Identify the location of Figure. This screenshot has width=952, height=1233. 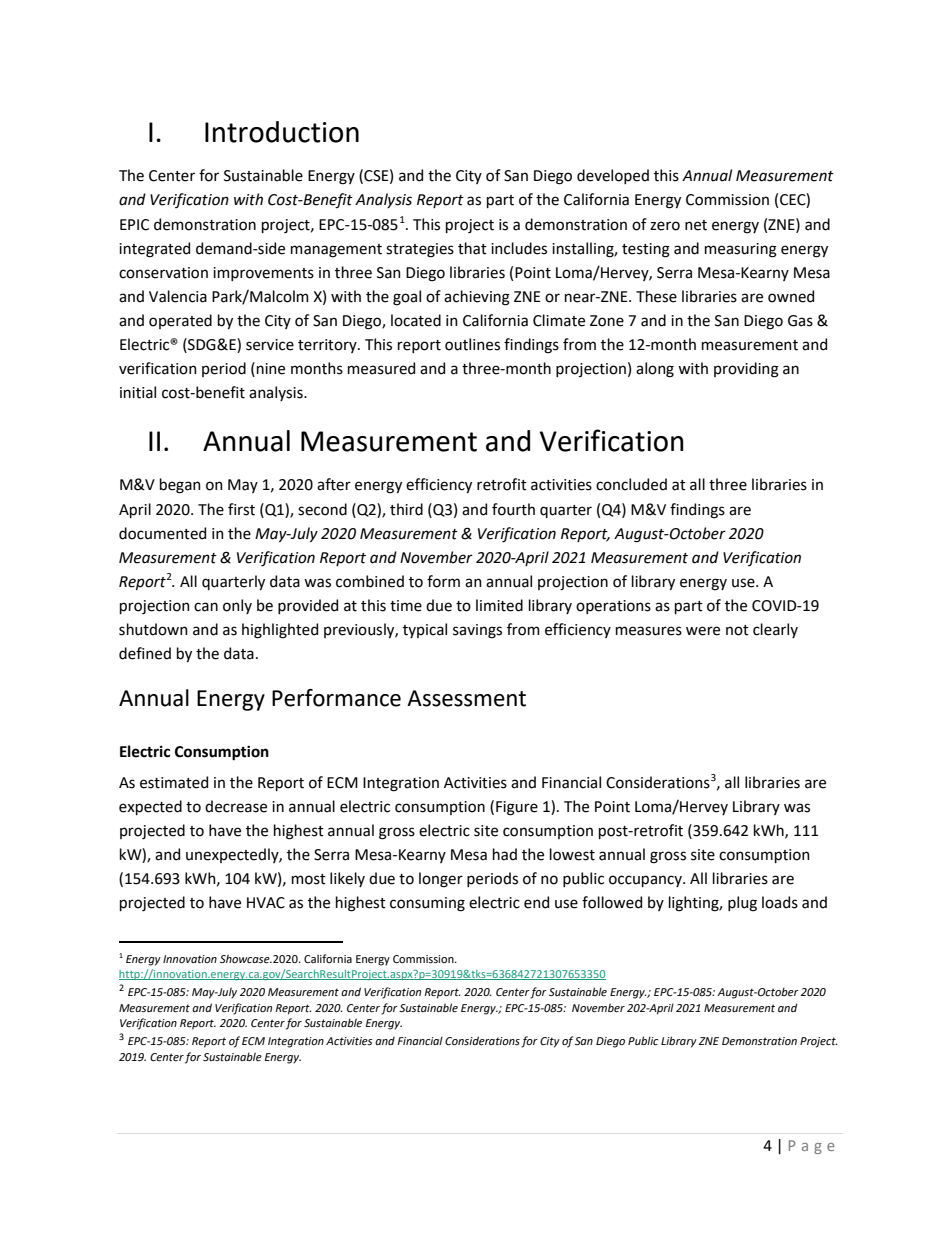
(517, 808).
